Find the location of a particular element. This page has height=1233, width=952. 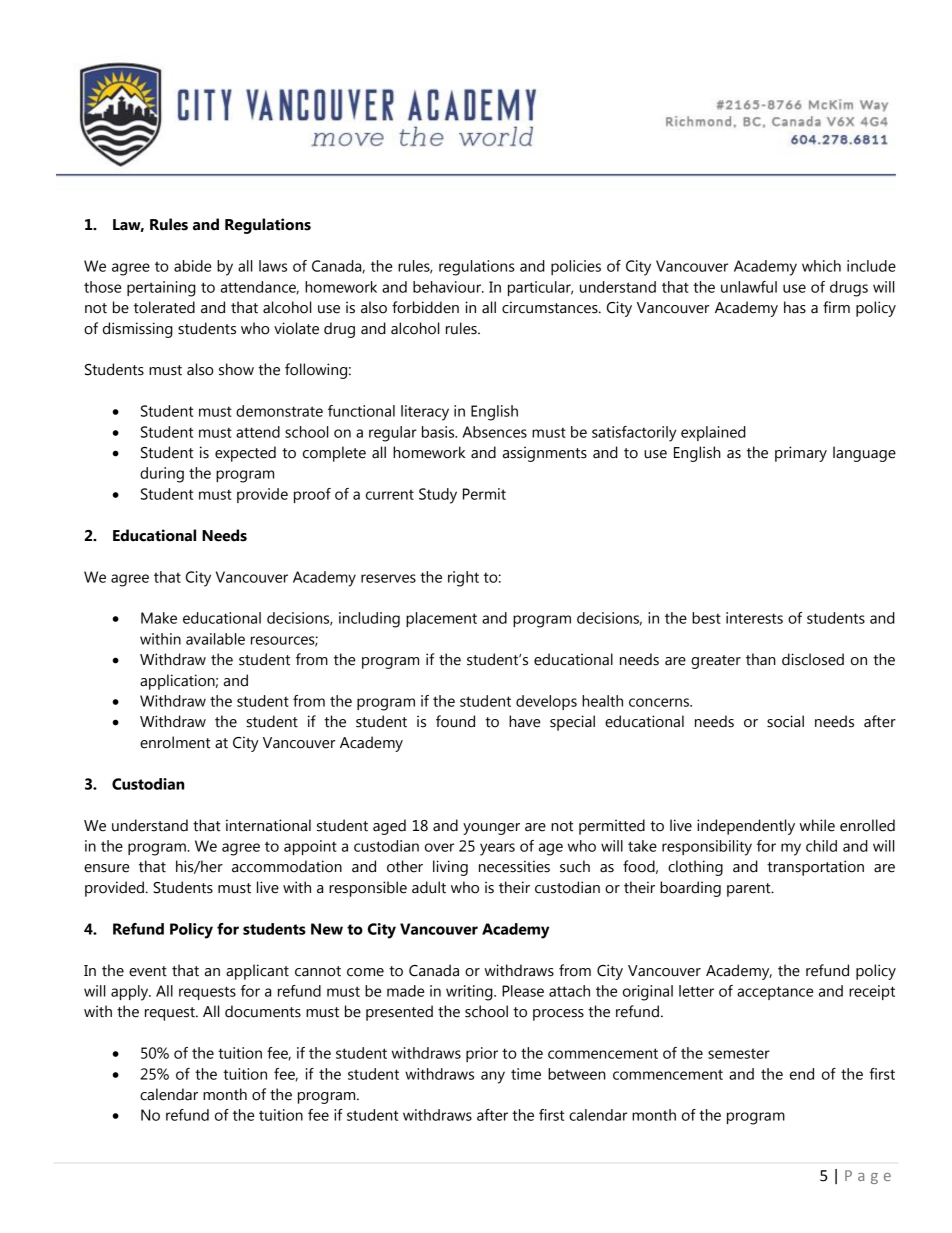

prior is located at coordinates (482, 1054).
